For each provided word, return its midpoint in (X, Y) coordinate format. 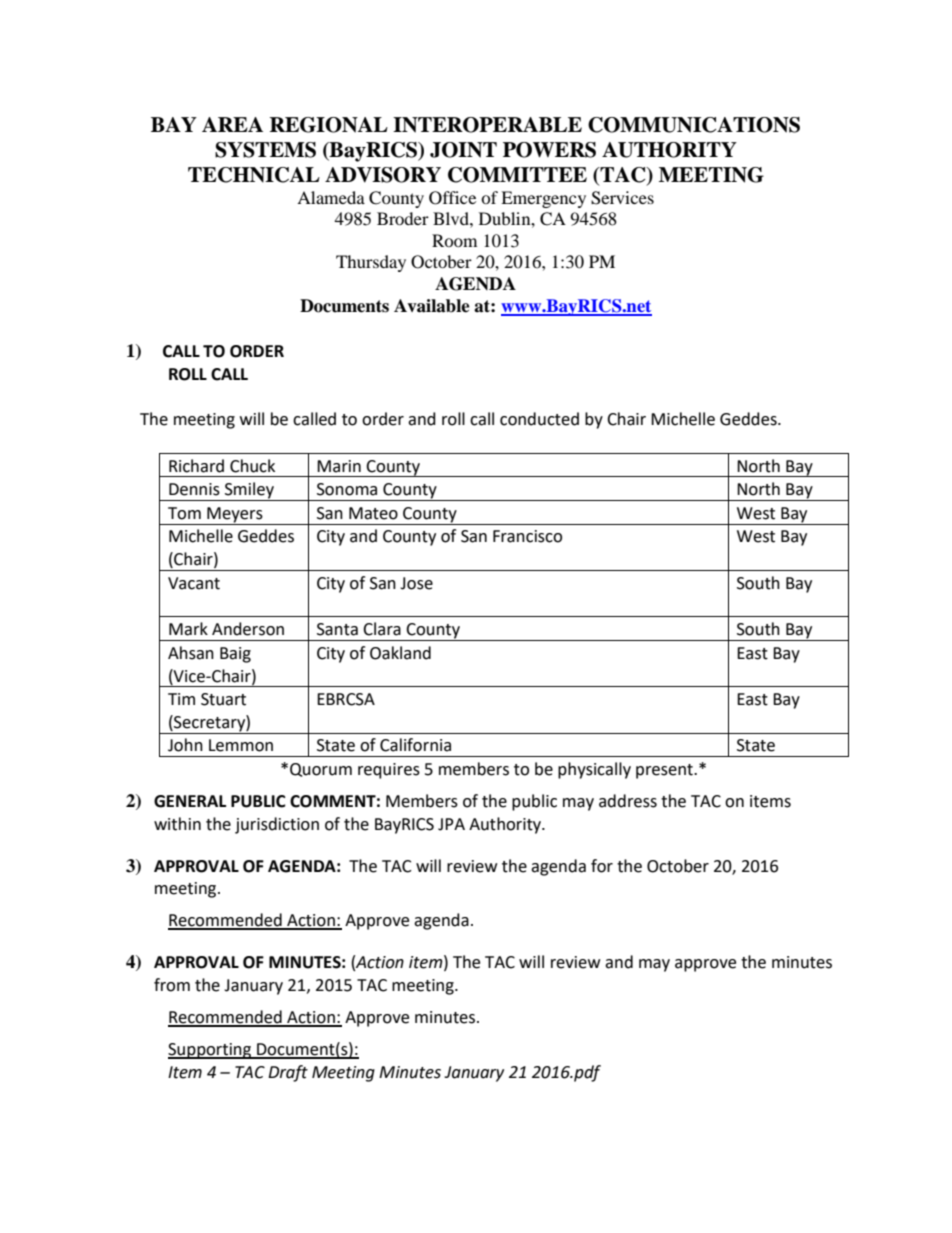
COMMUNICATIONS (694, 125)
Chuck (252, 466)
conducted (539, 419)
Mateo (373, 513)
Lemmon (241, 745)
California (415, 745)
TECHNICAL (254, 175)
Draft (288, 1073)
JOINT (463, 150)
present (665, 771)
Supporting (211, 1051)
